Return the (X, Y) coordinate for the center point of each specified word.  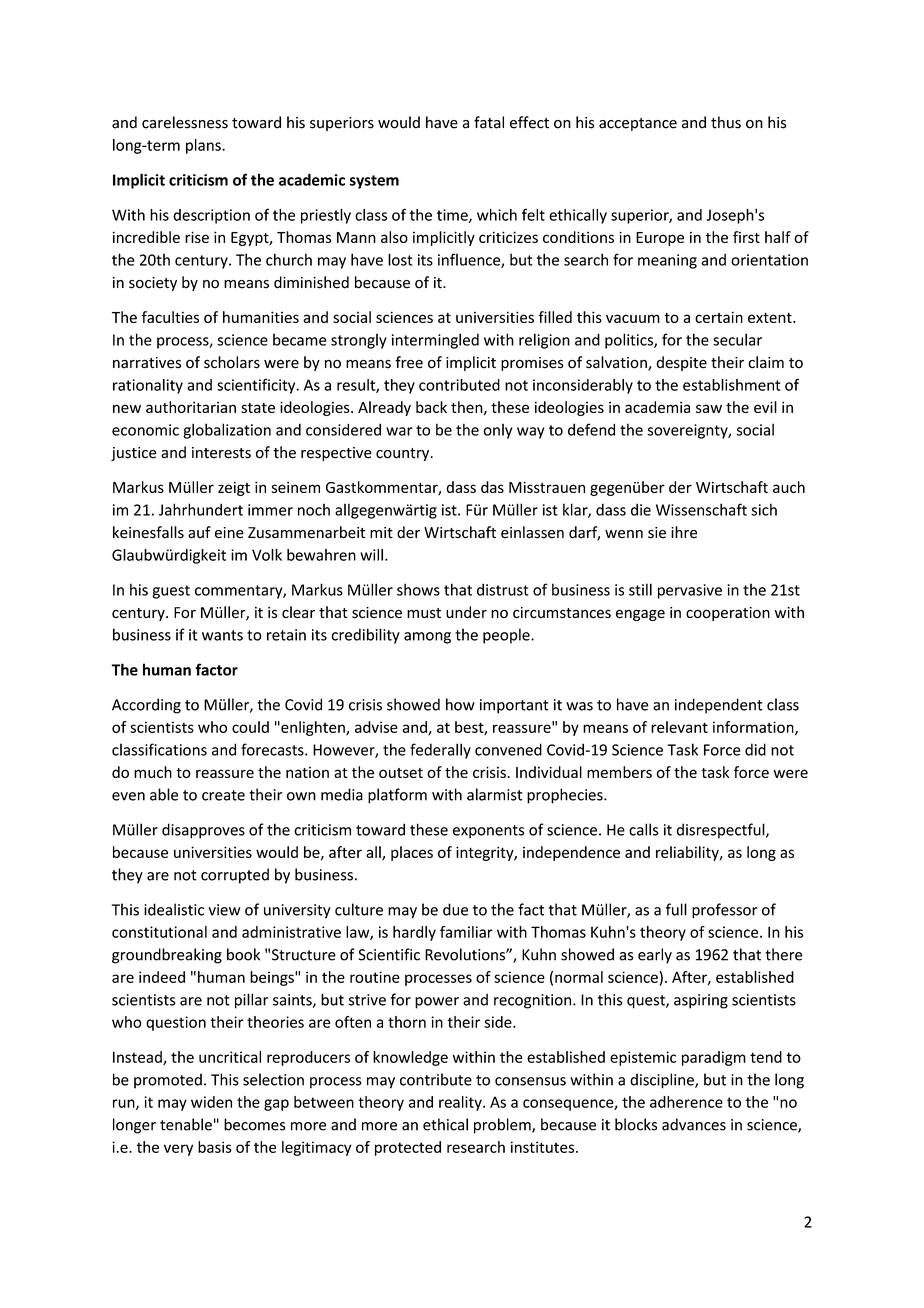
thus (726, 122)
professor (724, 911)
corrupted (235, 876)
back (431, 407)
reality (461, 1103)
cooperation (728, 614)
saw (709, 408)
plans (204, 146)
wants (222, 635)
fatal (489, 122)
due (455, 909)
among (427, 638)
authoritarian (191, 407)
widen (211, 1102)
